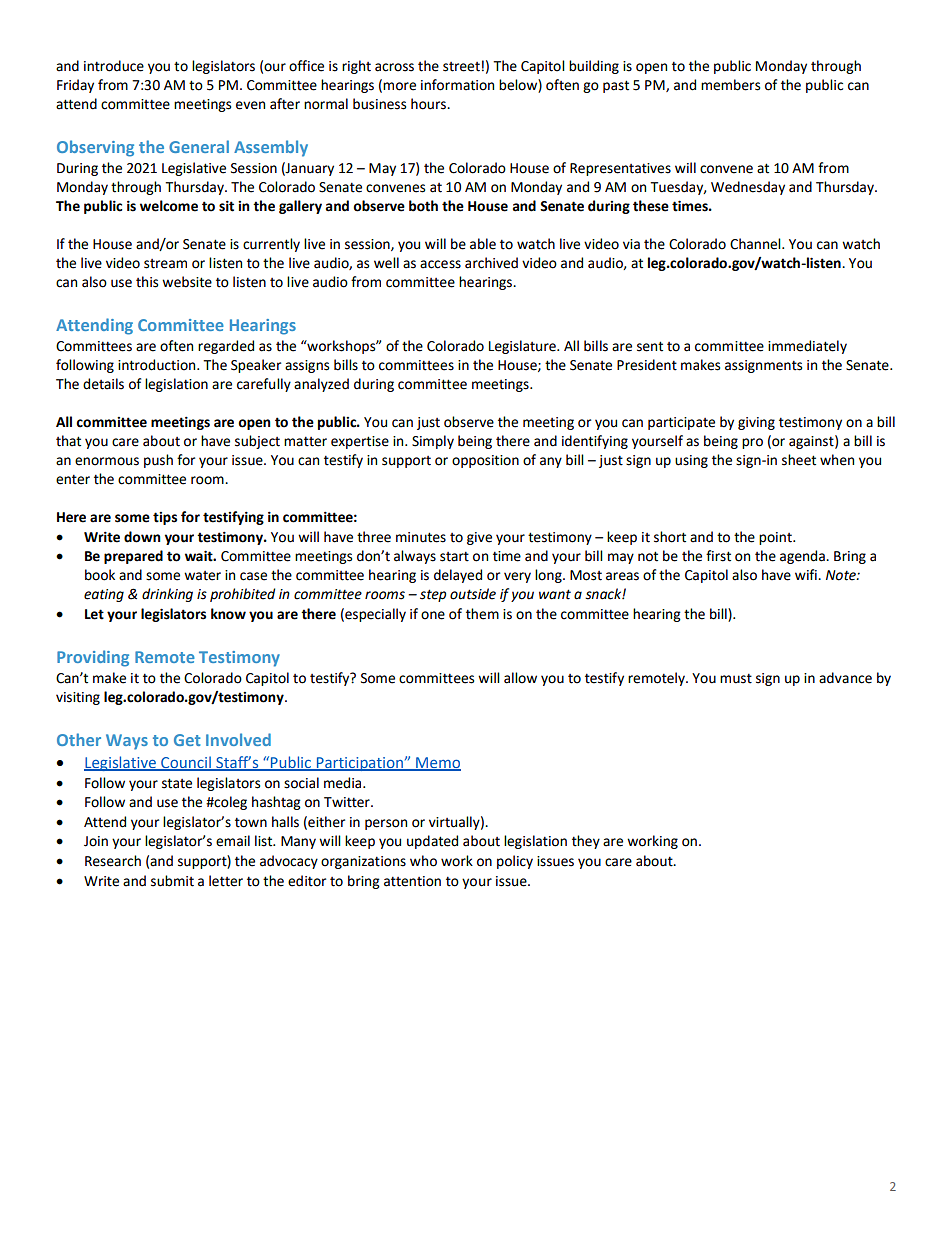 The height and width of the image is (1233, 952). Describe the element at coordinates (736, 678) in the image. I see `must` at that location.
